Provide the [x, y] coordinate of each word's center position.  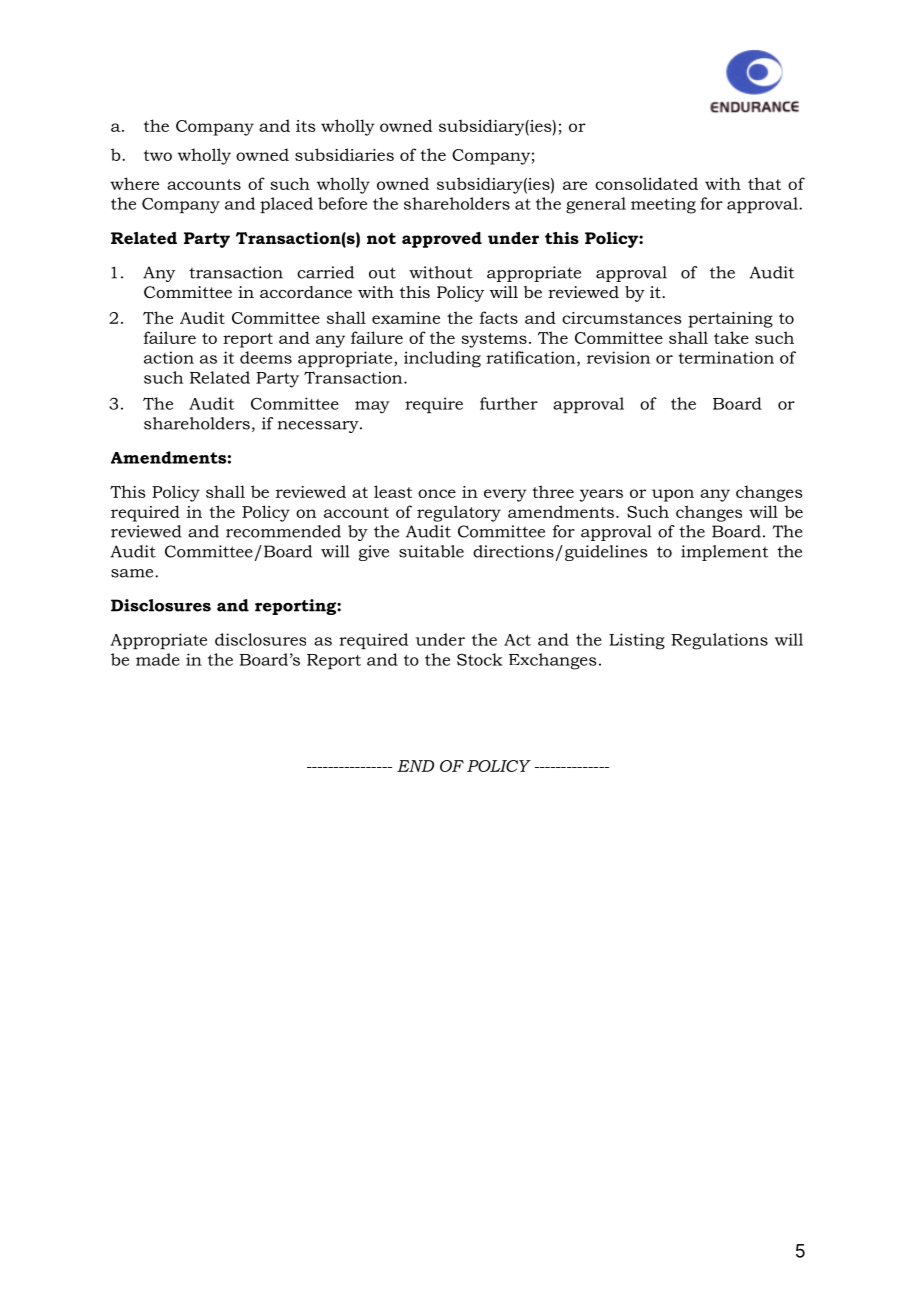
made [158, 659]
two [158, 155]
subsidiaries [344, 154]
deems [266, 357]
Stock [480, 659]
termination [726, 357]
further [509, 403]
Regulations [719, 641]
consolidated [646, 183]
